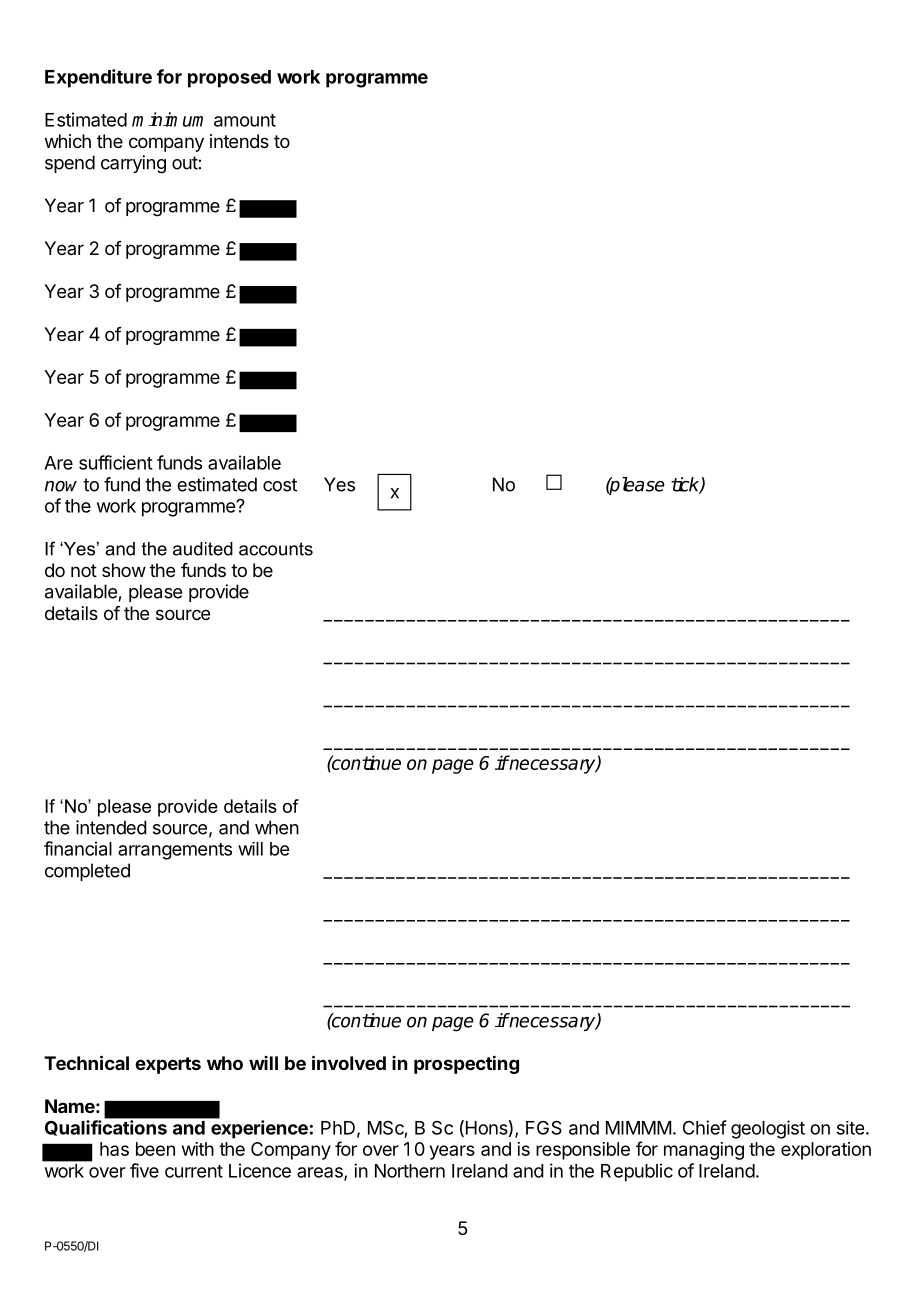 The height and width of the screenshot is (1308, 924). Describe the element at coordinates (280, 485) in the screenshot. I see `cost` at that location.
